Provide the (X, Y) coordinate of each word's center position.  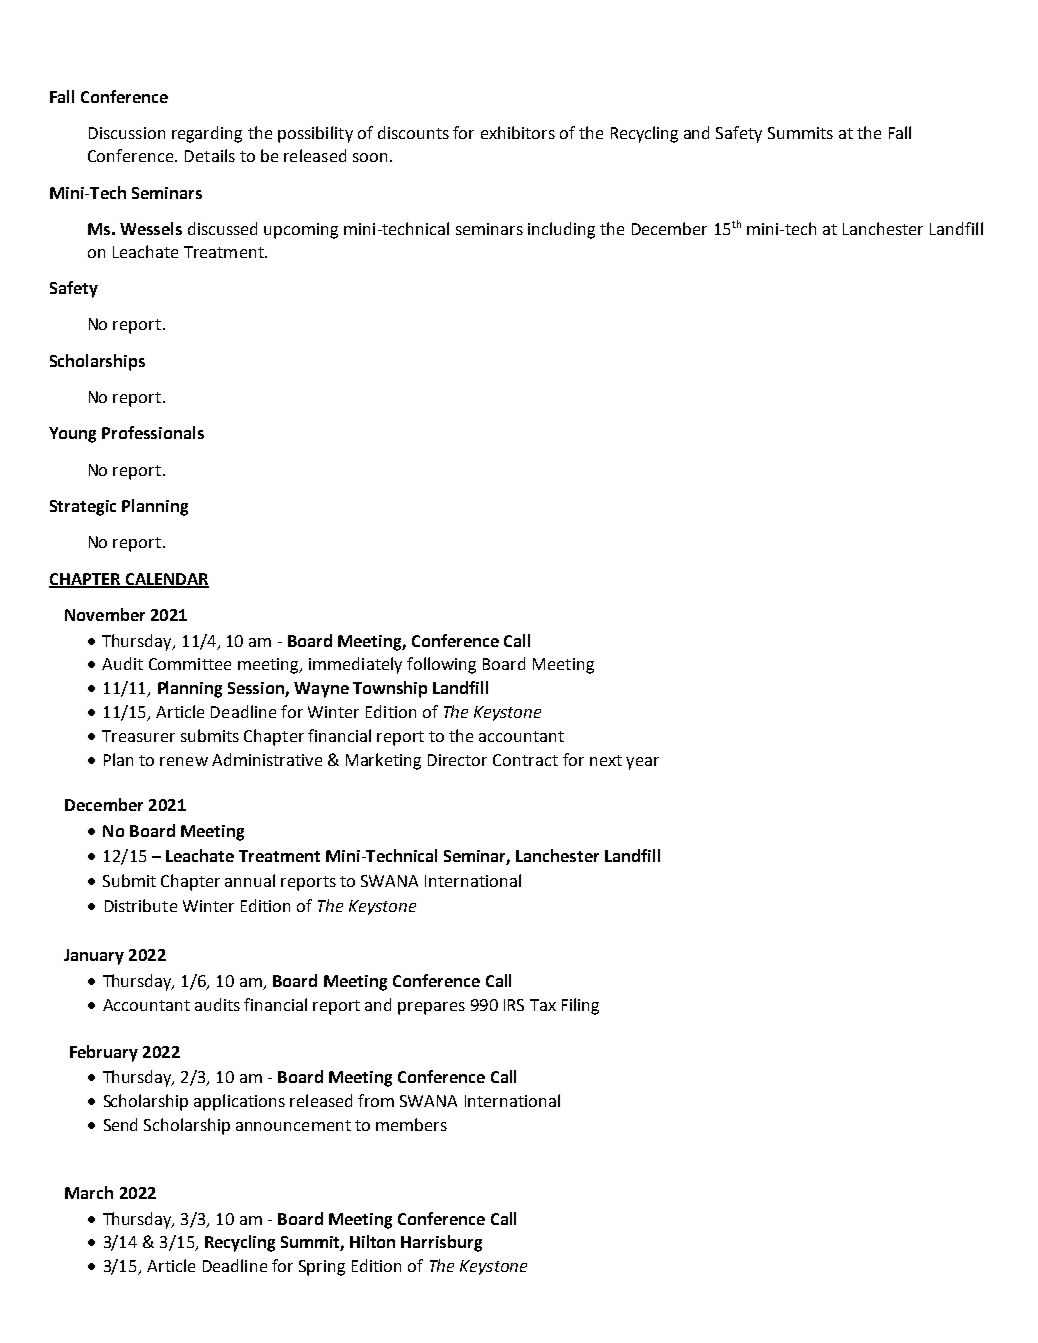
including (561, 230)
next (606, 760)
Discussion (127, 133)
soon (370, 157)
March (89, 1192)
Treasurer (138, 736)
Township (390, 689)
